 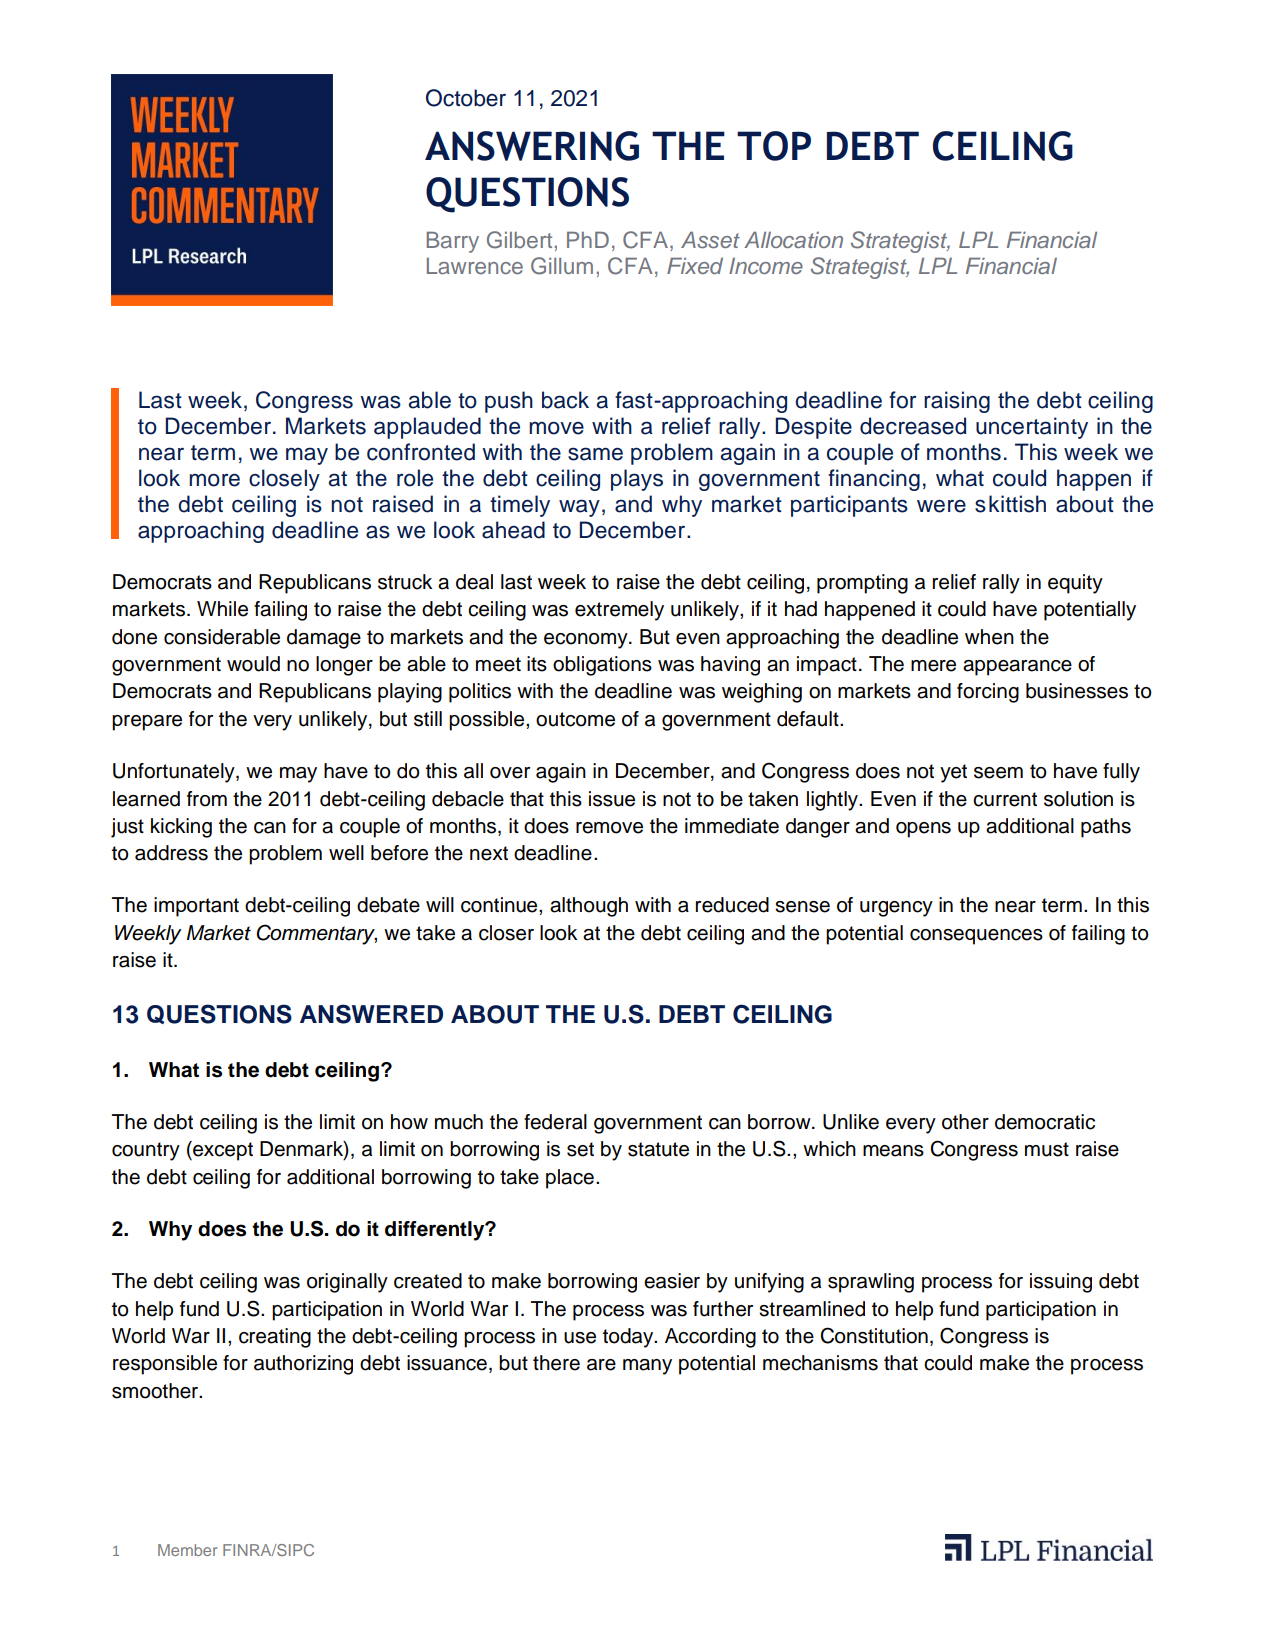 What do you see at coordinates (222, 1151) in the screenshot?
I see `except` at bounding box center [222, 1151].
